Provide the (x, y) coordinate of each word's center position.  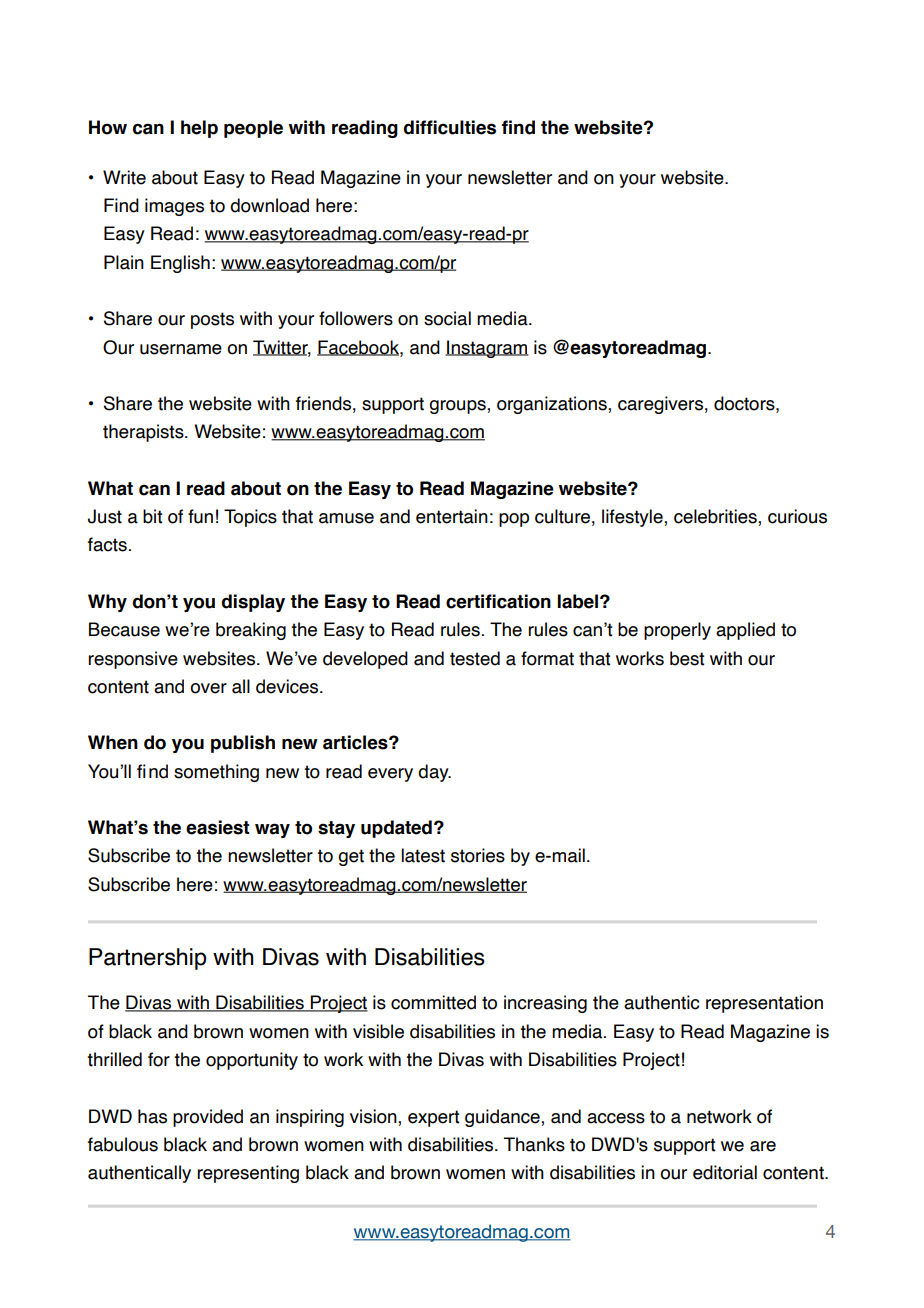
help (199, 129)
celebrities (716, 516)
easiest (218, 827)
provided (208, 1118)
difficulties (450, 127)
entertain (452, 516)
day (434, 773)
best (687, 658)
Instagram (487, 349)
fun (200, 516)
